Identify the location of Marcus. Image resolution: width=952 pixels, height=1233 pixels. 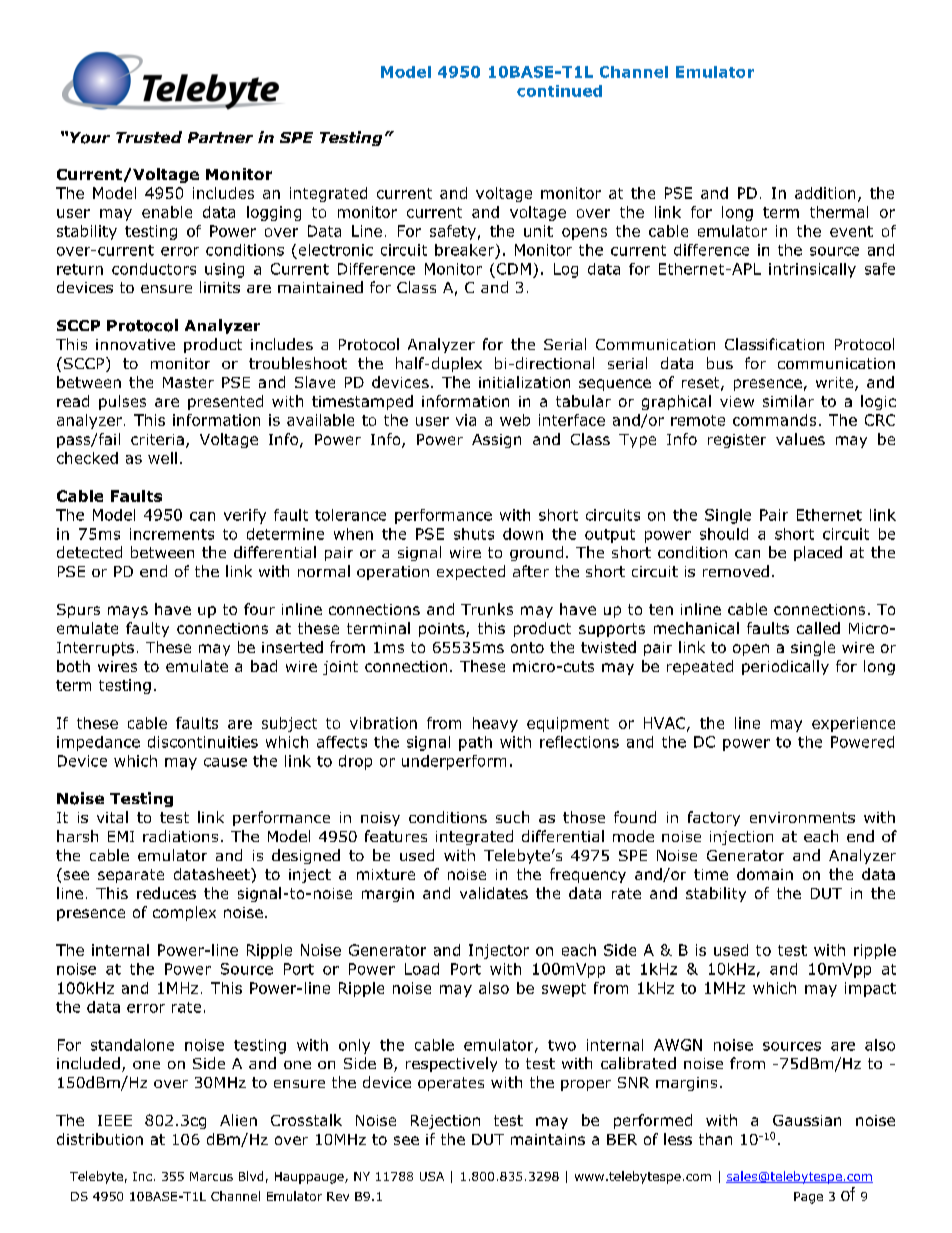
(211, 1176).
